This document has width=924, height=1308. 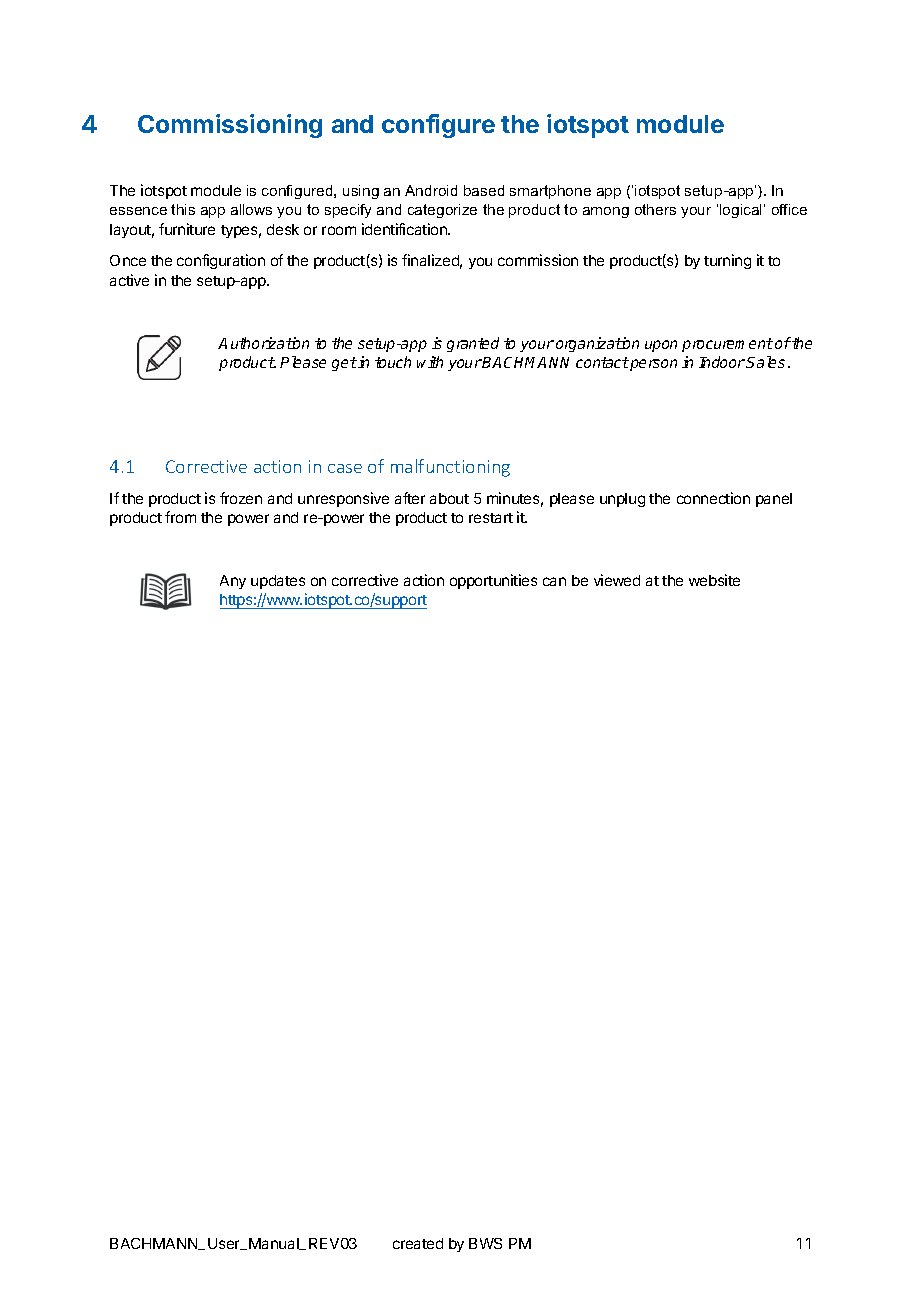 What do you see at coordinates (714, 580) in the document?
I see `website` at bounding box center [714, 580].
